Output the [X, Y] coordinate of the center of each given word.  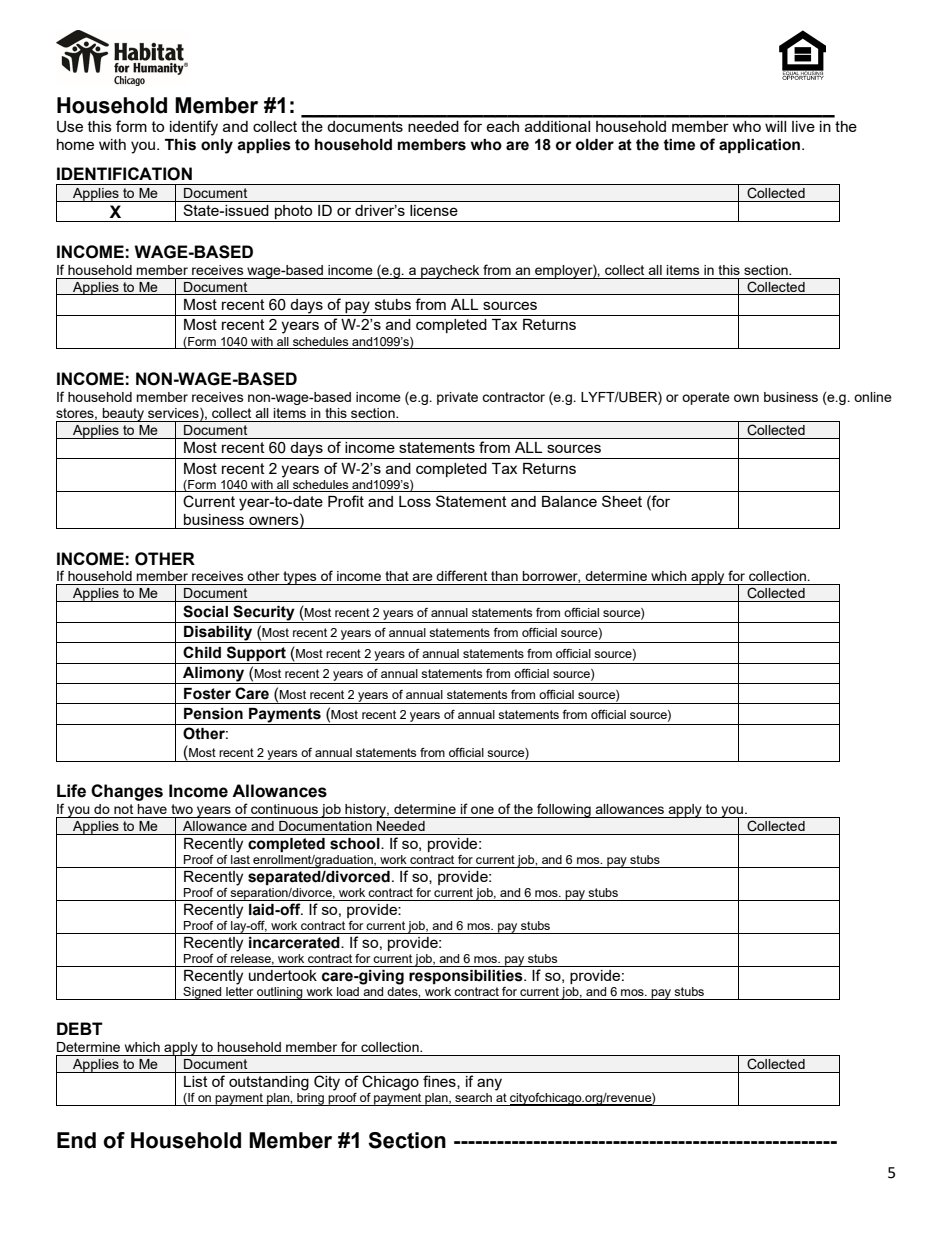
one [482, 810]
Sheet [622, 501]
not [123, 809]
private [457, 398]
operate [706, 398]
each [502, 126]
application [761, 146]
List [196, 1081]
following [564, 810]
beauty [123, 415]
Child [202, 652]
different [461, 575]
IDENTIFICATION [124, 174]
